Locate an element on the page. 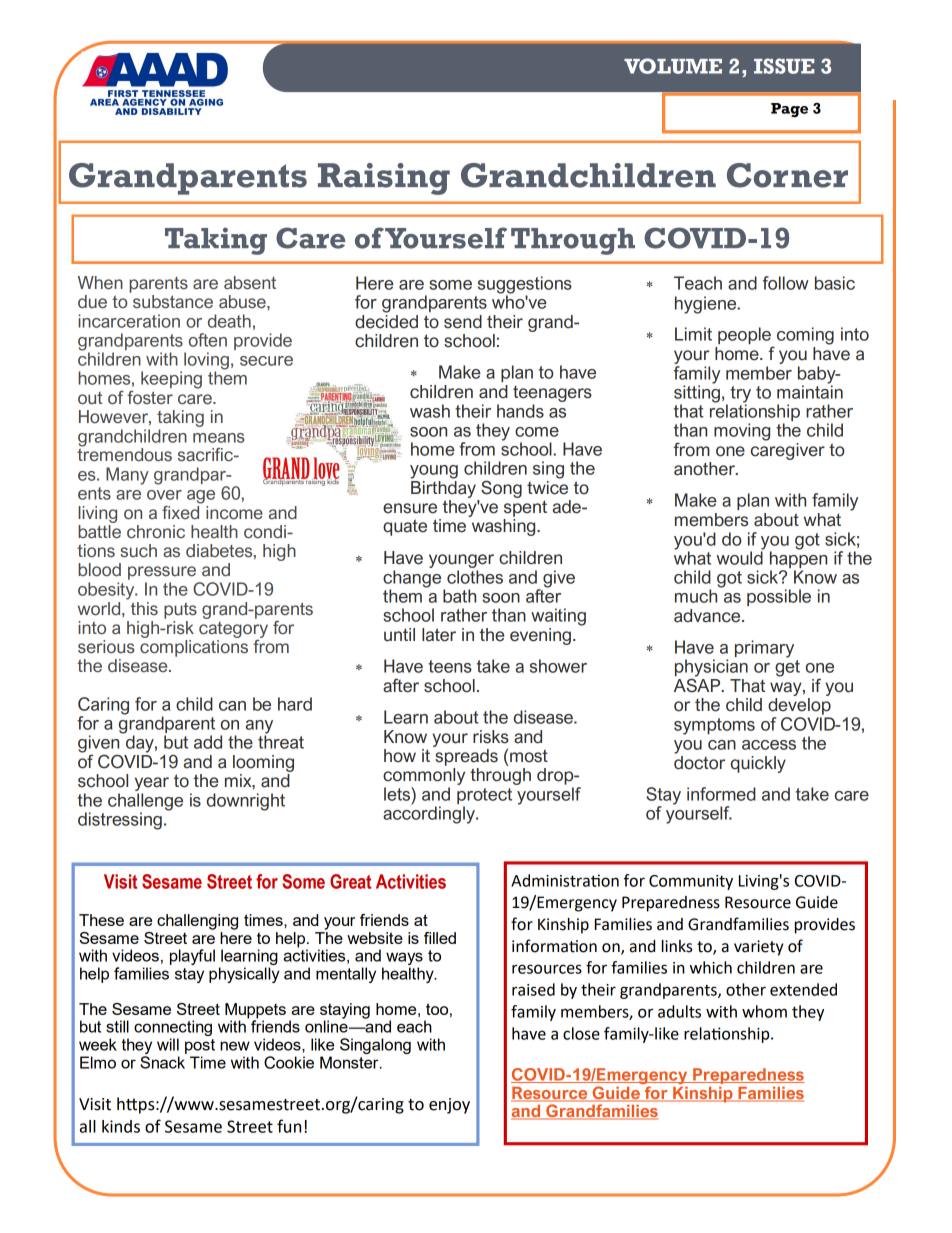  whom is located at coordinates (764, 1011).
